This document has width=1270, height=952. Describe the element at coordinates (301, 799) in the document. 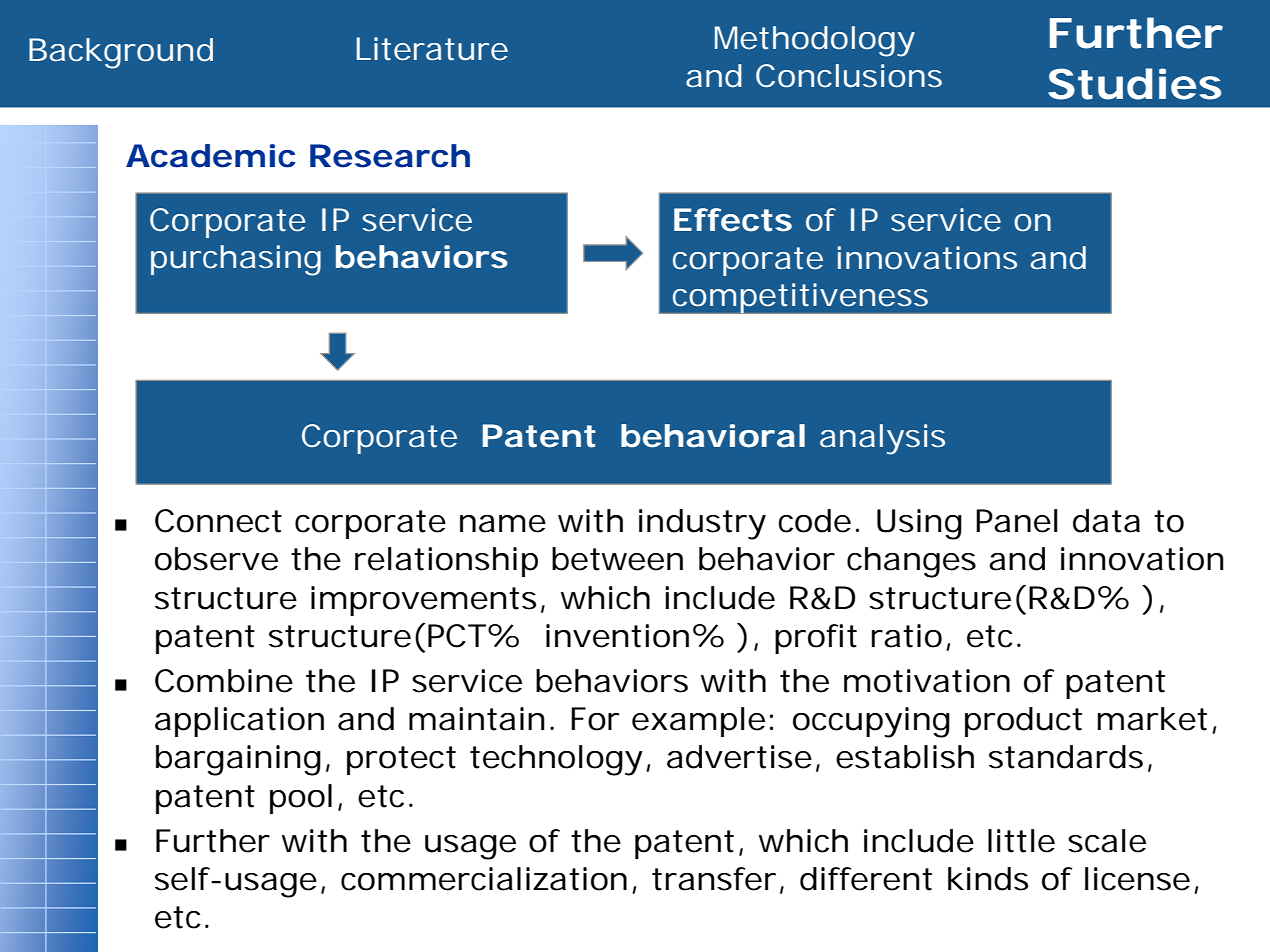

I see `pool` at that location.
